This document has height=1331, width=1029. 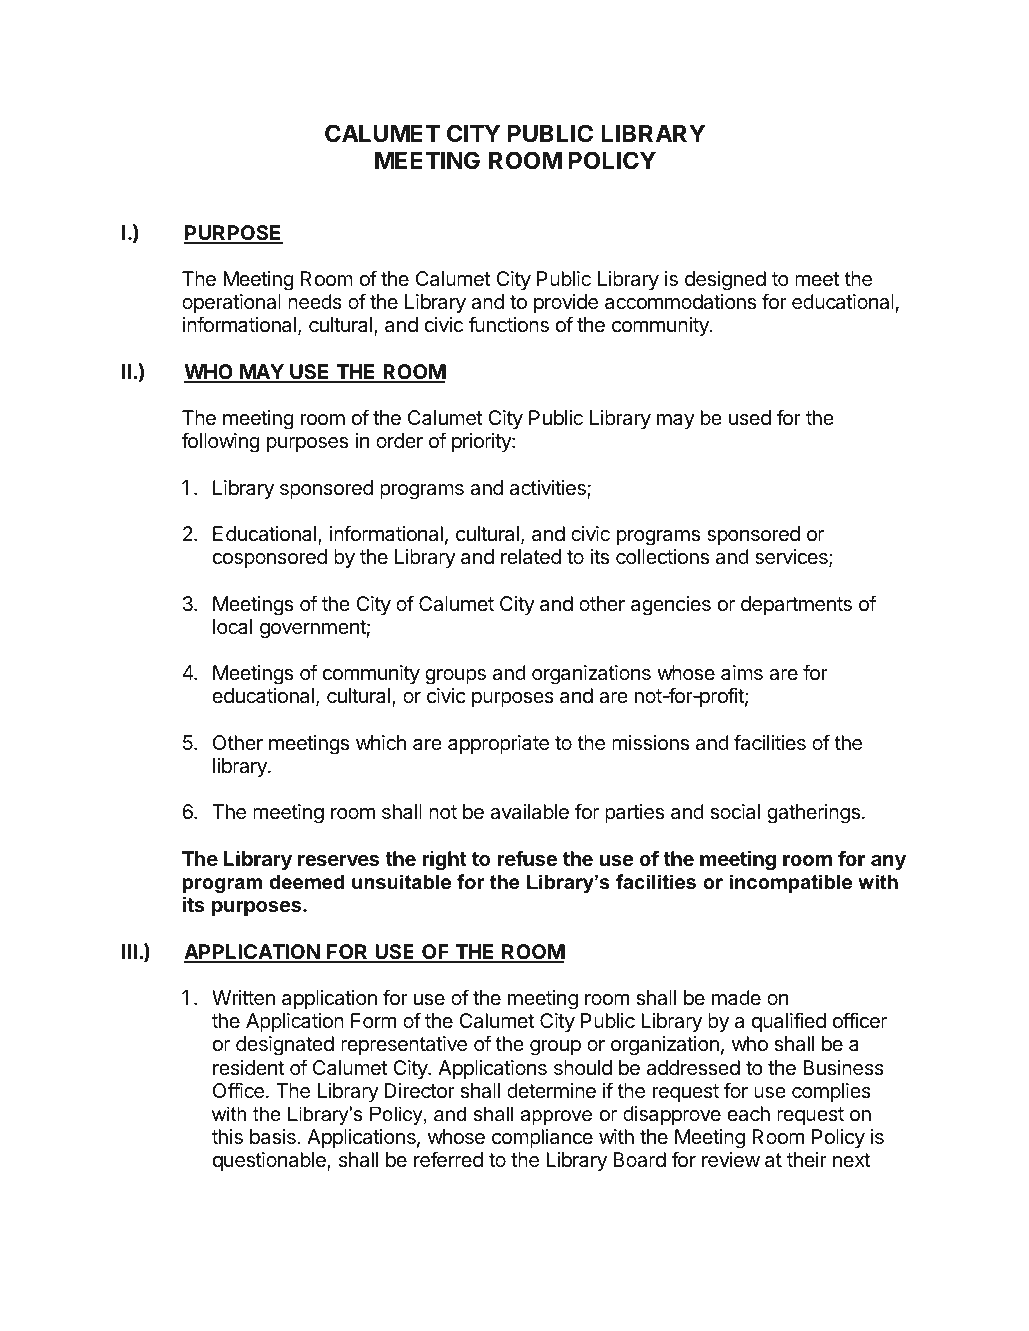 What do you see at coordinates (531, 556) in the document?
I see `related` at bounding box center [531, 556].
